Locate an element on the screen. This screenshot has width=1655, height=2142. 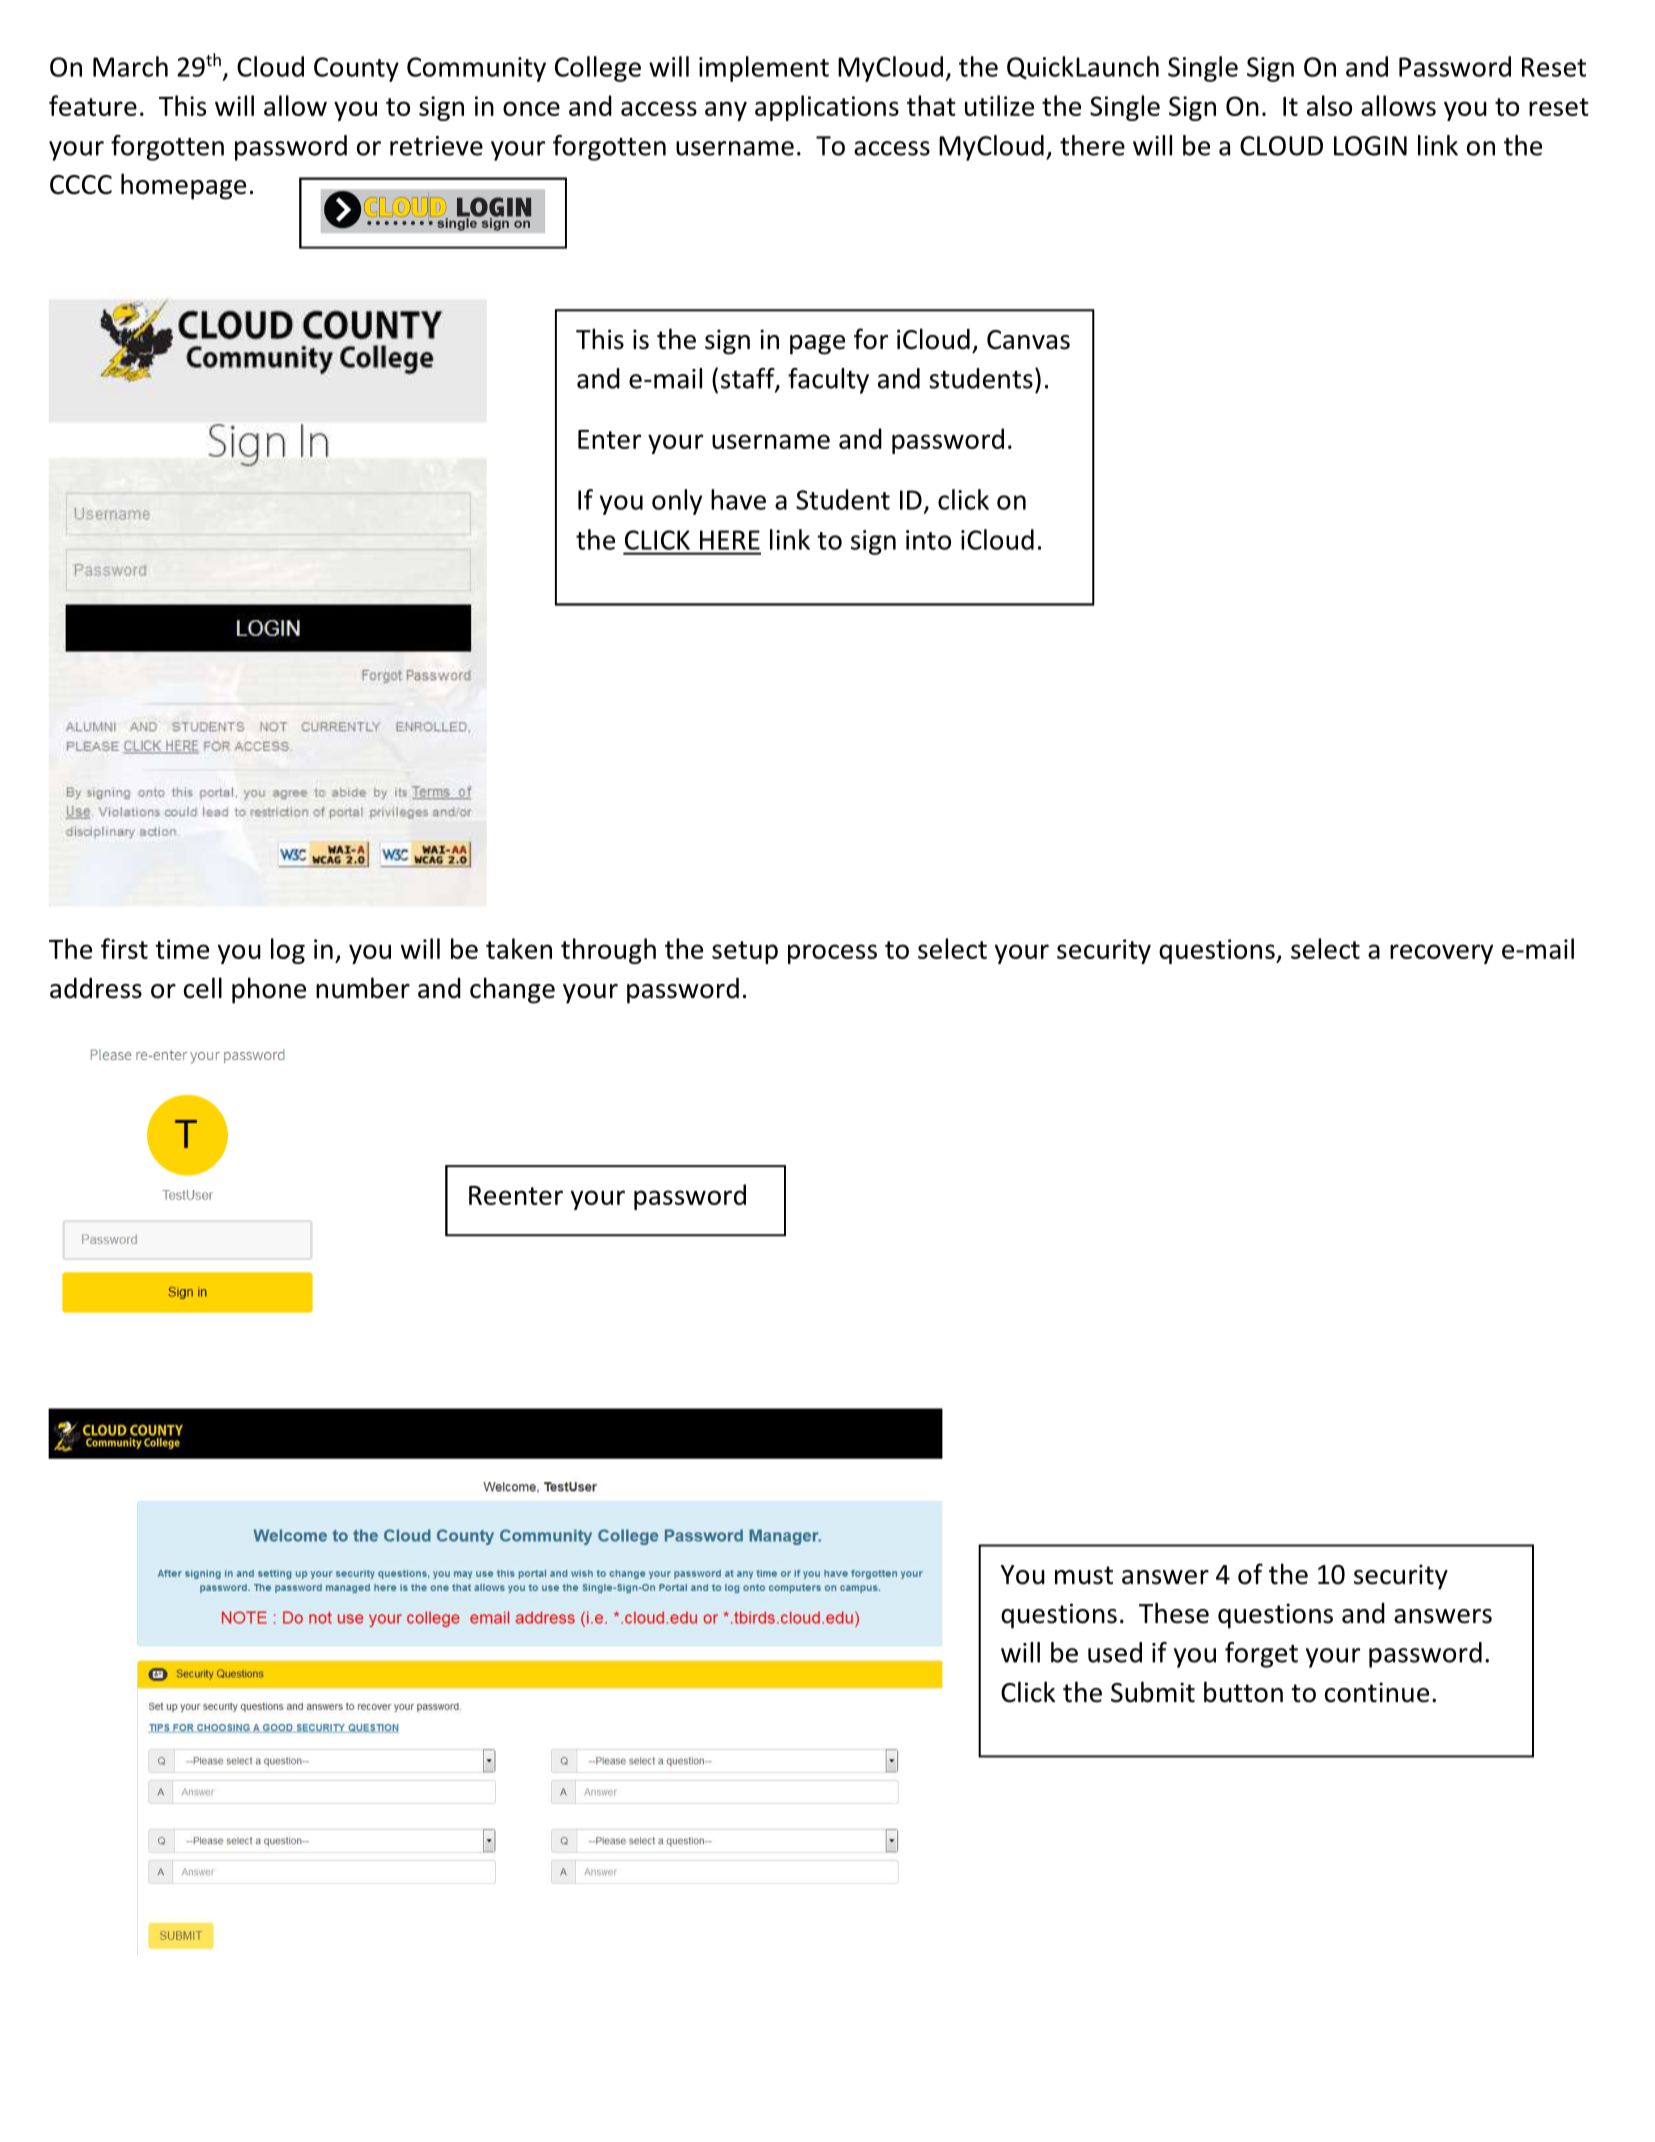
used is located at coordinates (1115, 1652).
